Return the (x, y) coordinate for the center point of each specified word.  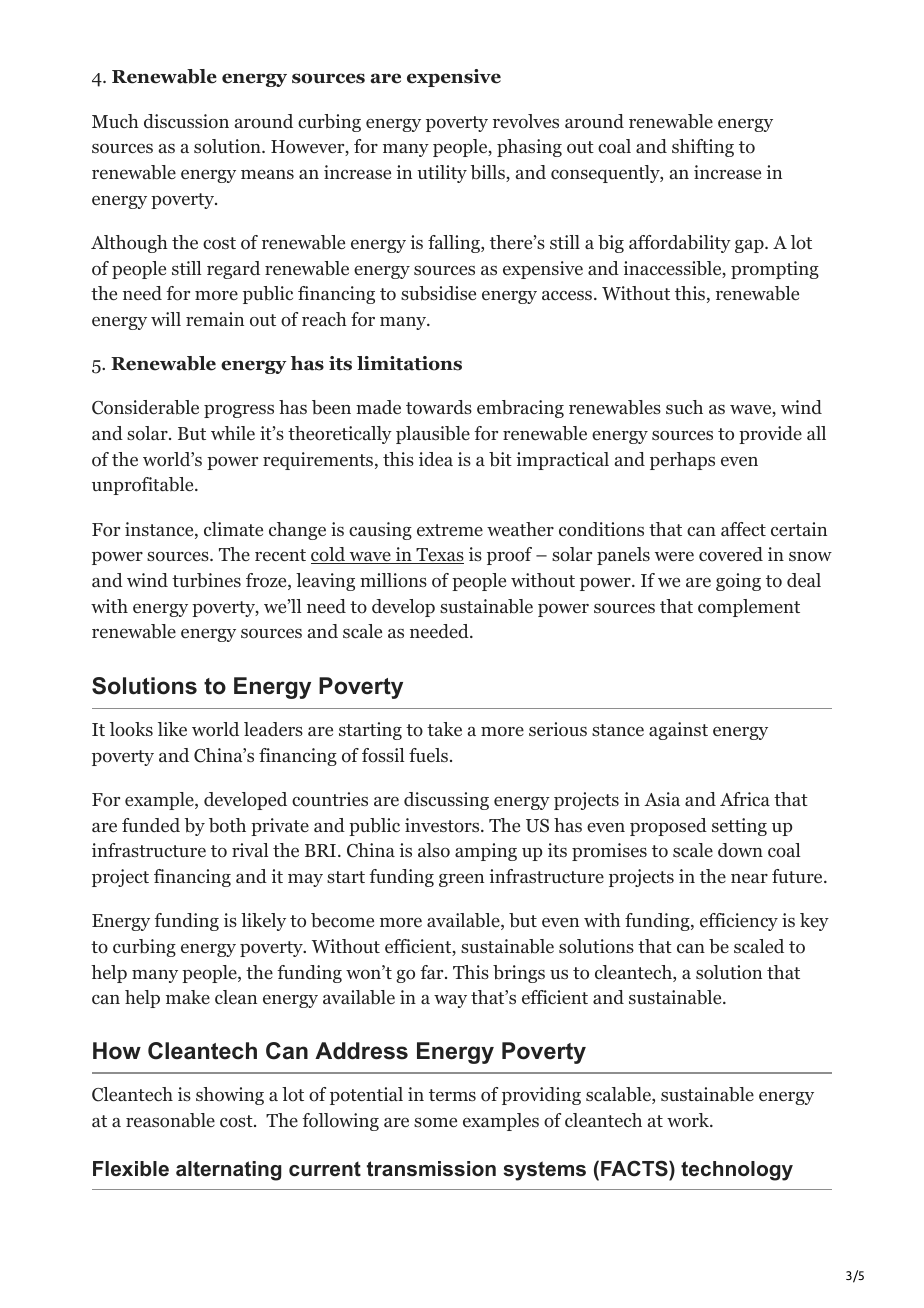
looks (131, 729)
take (444, 729)
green (461, 880)
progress (239, 411)
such (684, 407)
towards (439, 407)
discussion (186, 121)
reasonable (170, 1120)
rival (250, 850)
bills (488, 173)
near (749, 878)
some (435, 1123)
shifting (703, 148)
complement (749, 608)
